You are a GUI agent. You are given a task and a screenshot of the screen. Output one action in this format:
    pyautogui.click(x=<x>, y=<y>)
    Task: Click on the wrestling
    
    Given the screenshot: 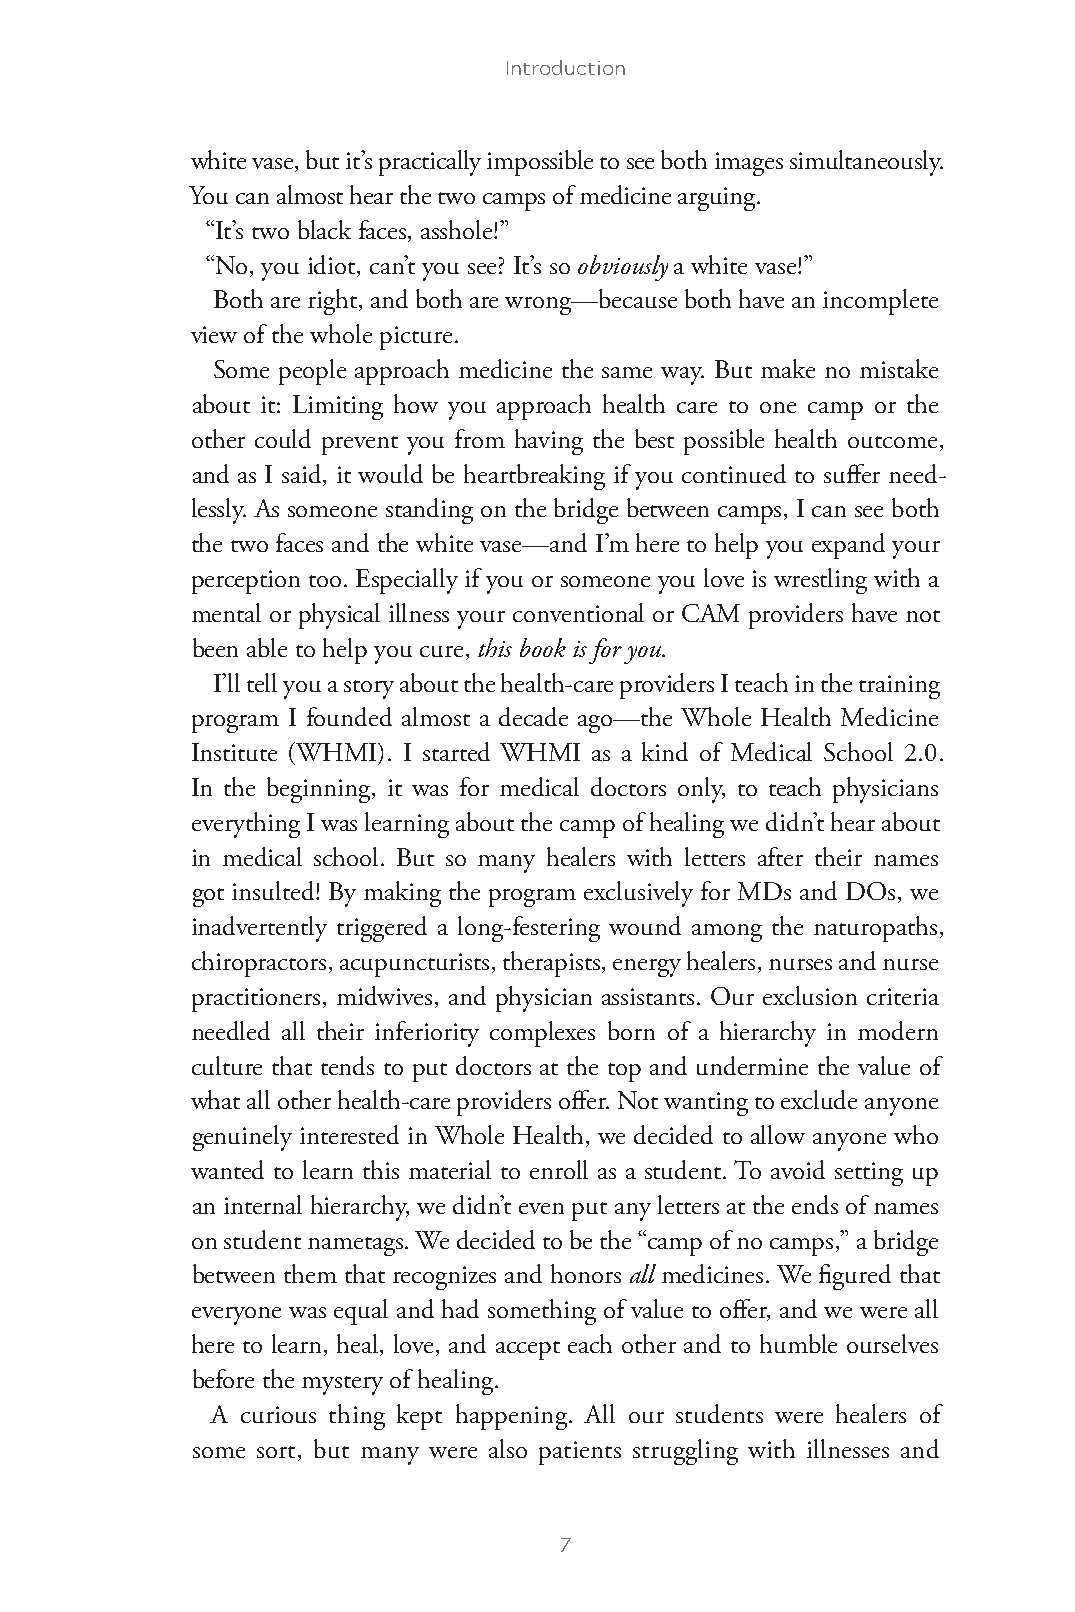 What is the action you would take?
    pyautogui.click(x=820, y=581)
